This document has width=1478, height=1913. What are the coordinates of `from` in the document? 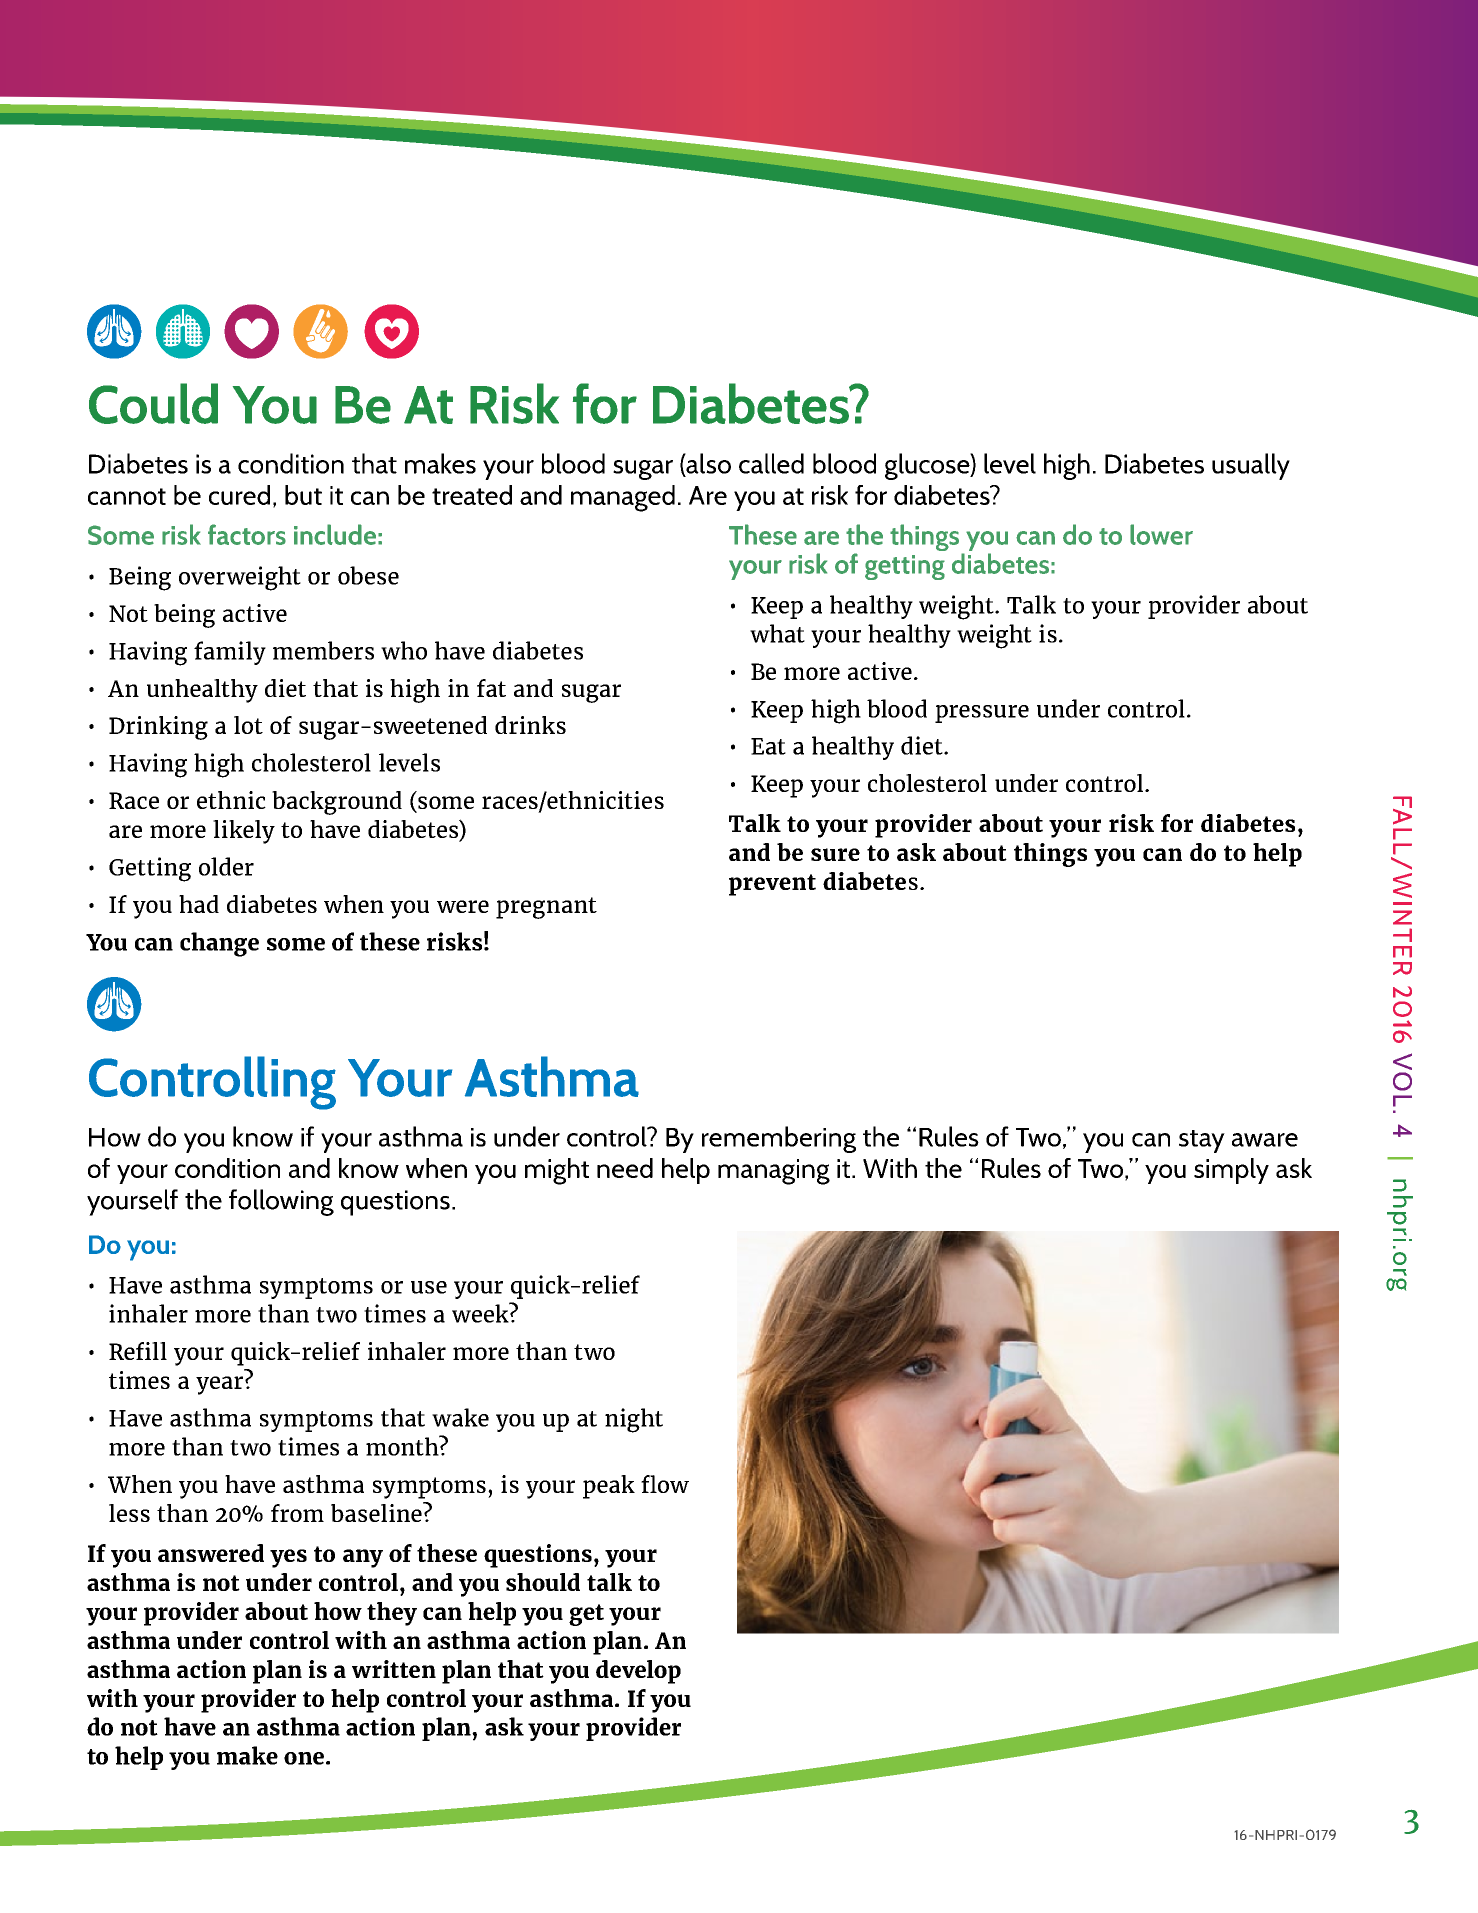 It's located at (297, 1513).
